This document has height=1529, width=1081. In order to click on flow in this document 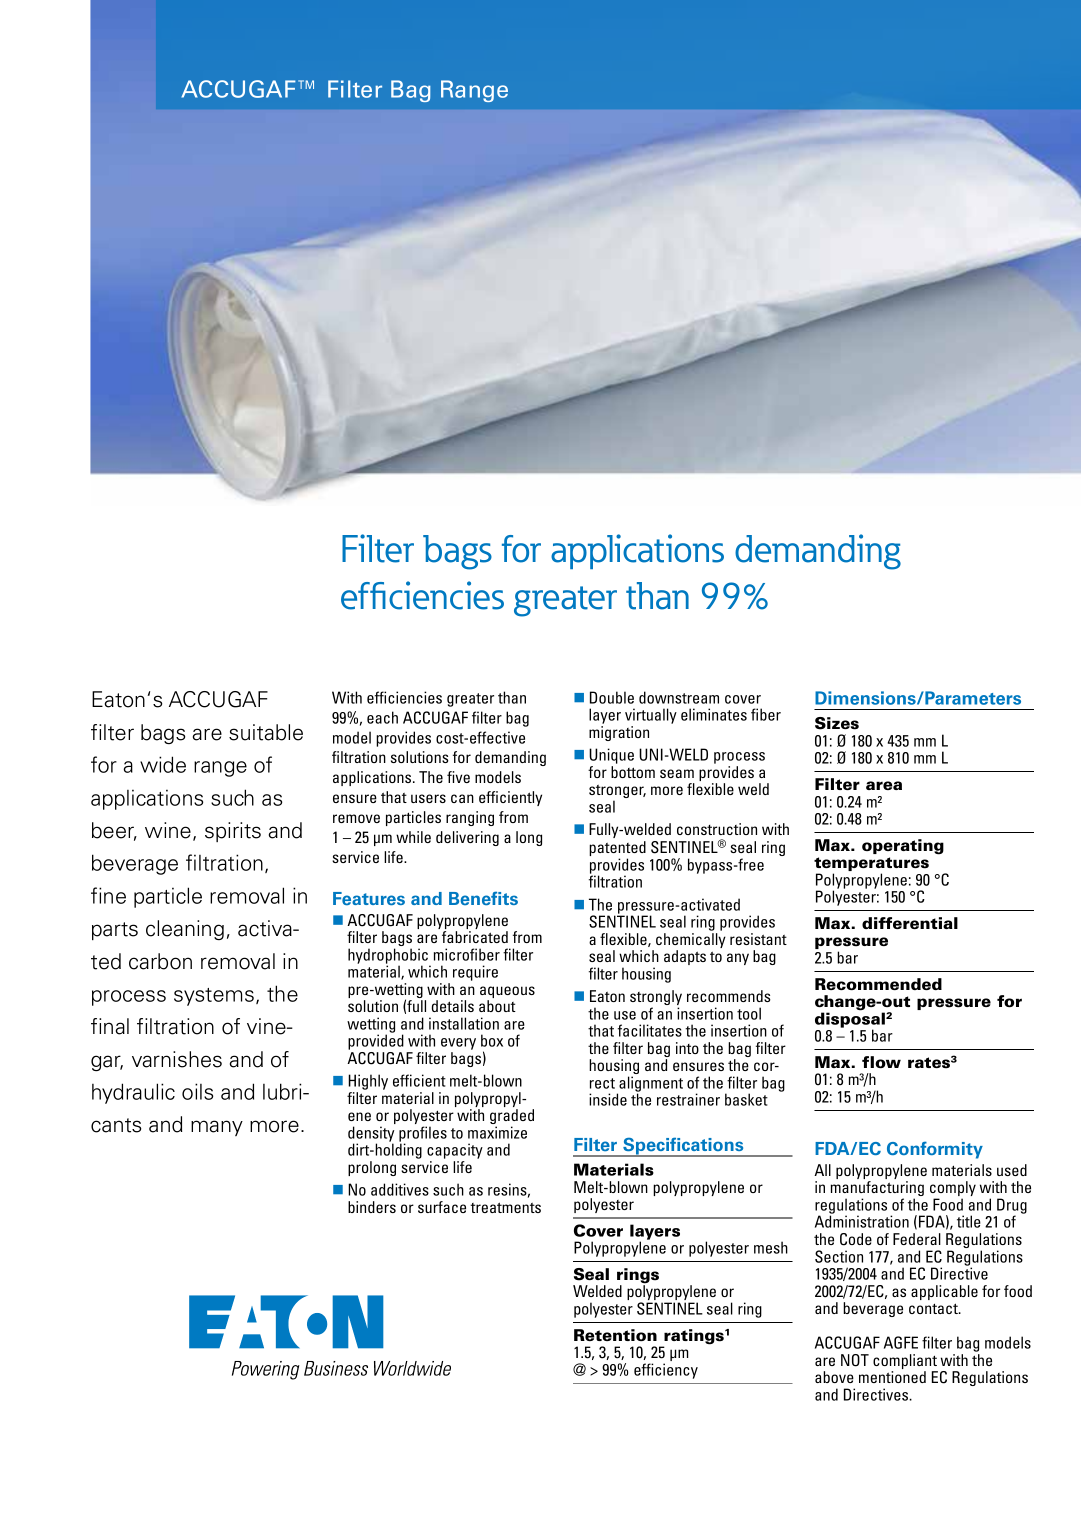, I will do `click(881, 1062)`.
